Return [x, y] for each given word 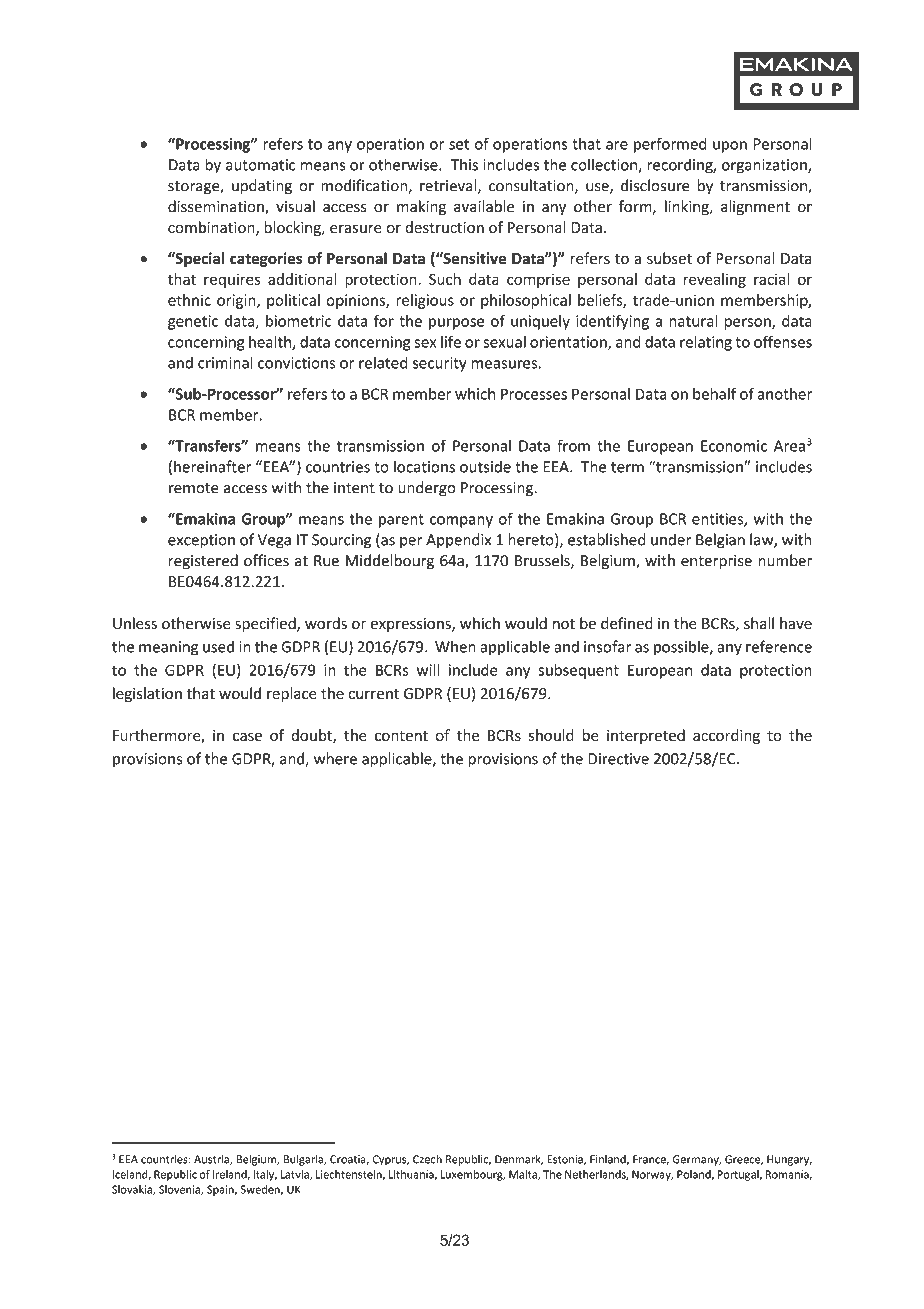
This [464, 165]
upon [730, 147]
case [247, 736]
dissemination [217, 207]
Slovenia [180, 1190]
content [401, 736]
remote [194, 488]
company [461, 522]
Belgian [720, 541]
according [726, 736]
